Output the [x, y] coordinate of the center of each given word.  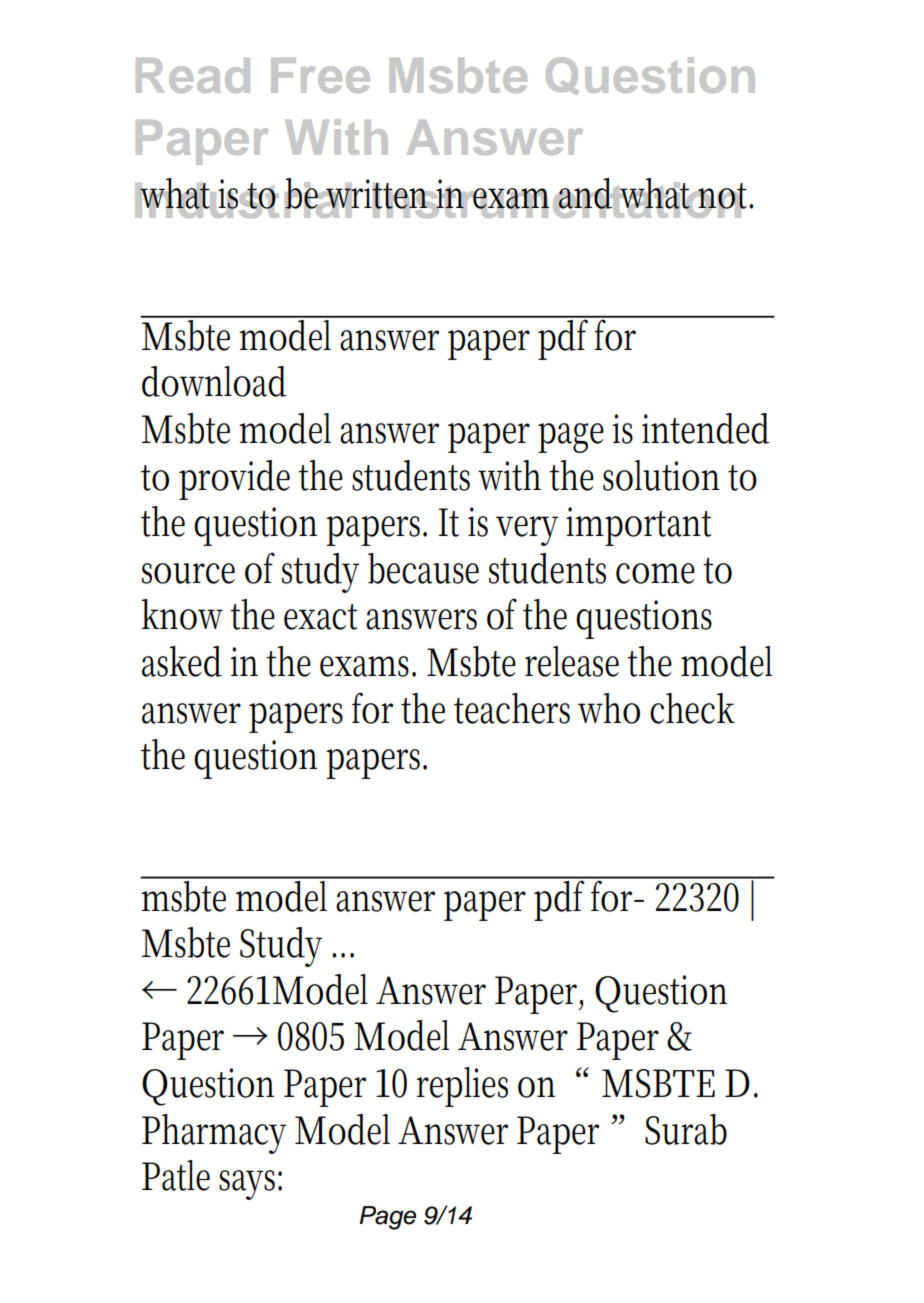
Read [193, 75]
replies [462, 1087]
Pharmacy [214, 1134]
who [609, 708]
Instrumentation [557, 198]
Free [320, 75]
